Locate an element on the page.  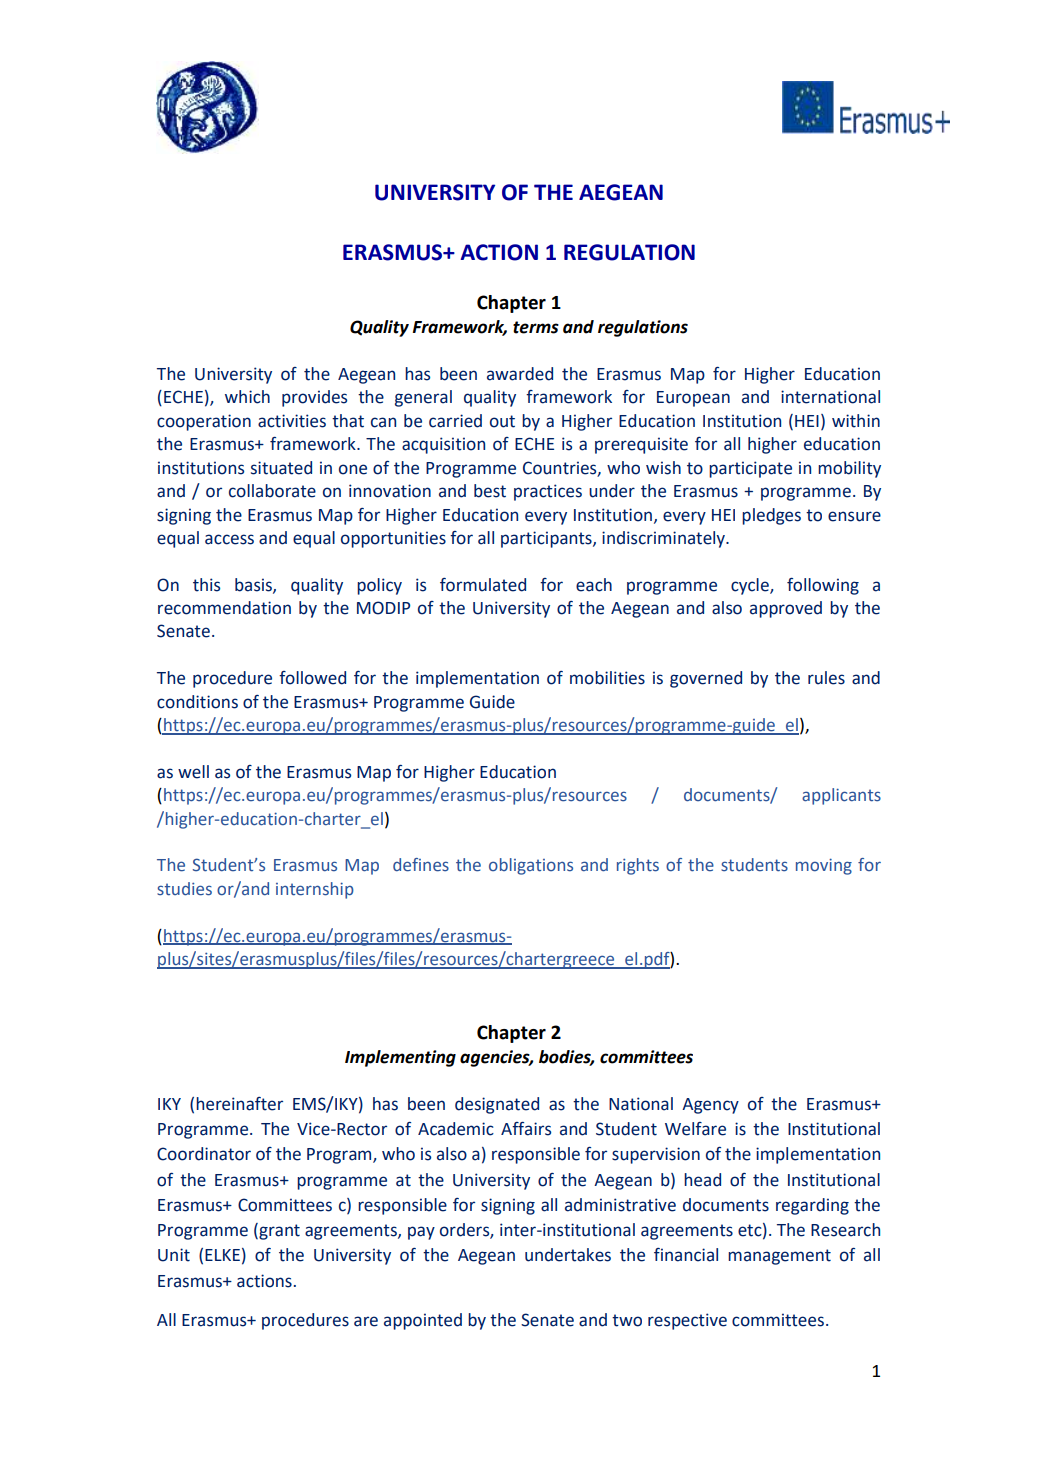
management is located at coordinates (779, 1257).
